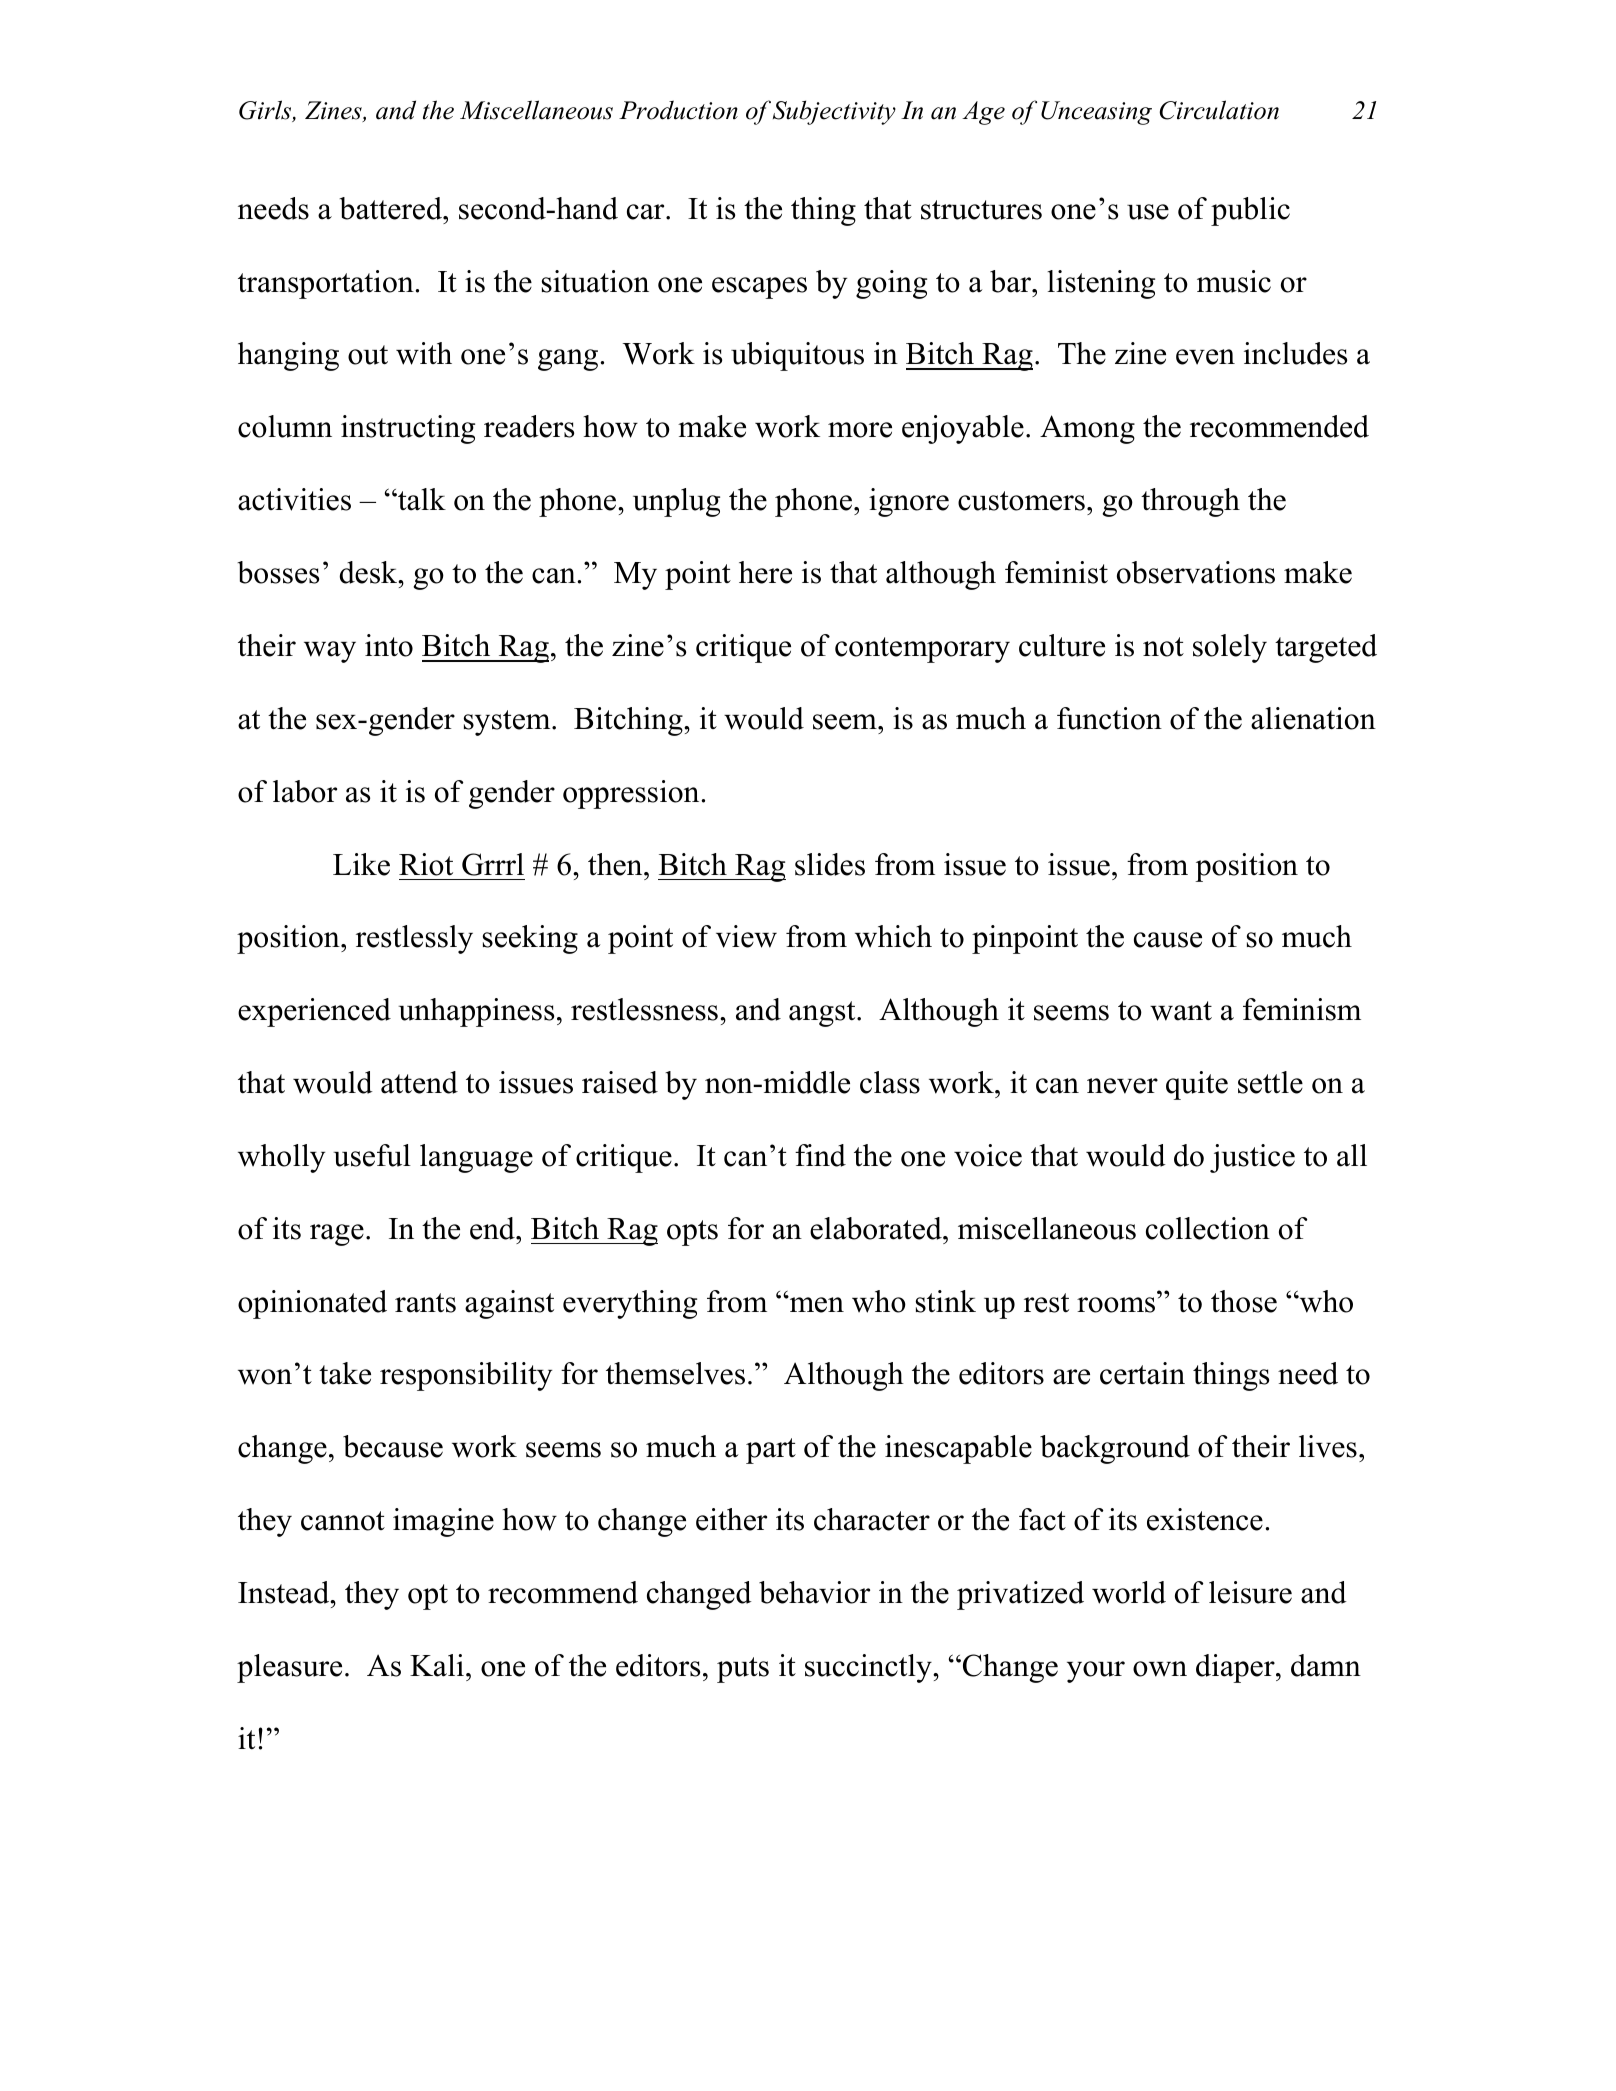 The width and height of the page is (1616, 2091). I want to click on Circulation, so click(1219, 110).
